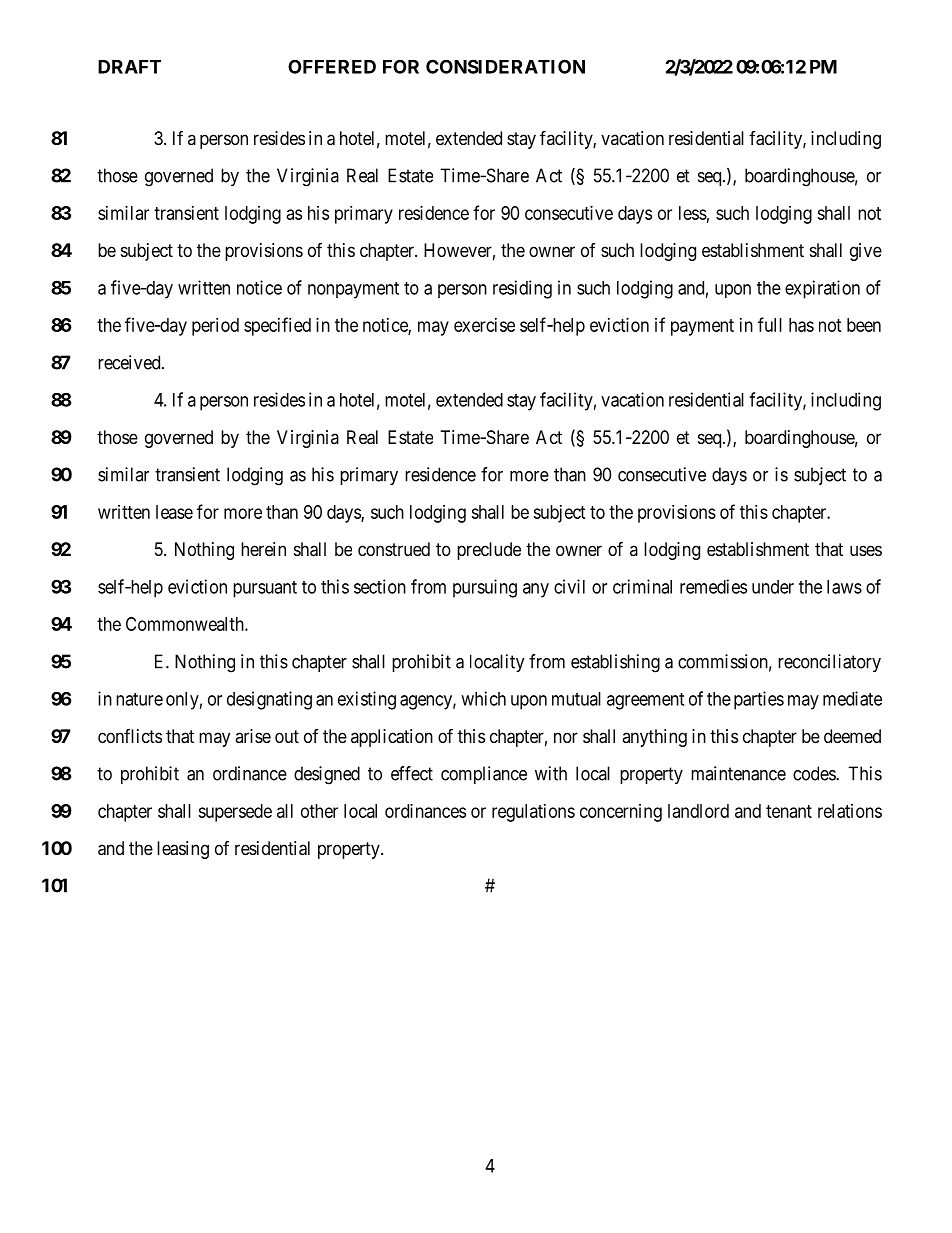 Image resolution: width=952 pixels, height=1233 pixels. What do you see at coordinates (822, 289) in the image?
I see `expiration` at bounding box center [822, 289].
